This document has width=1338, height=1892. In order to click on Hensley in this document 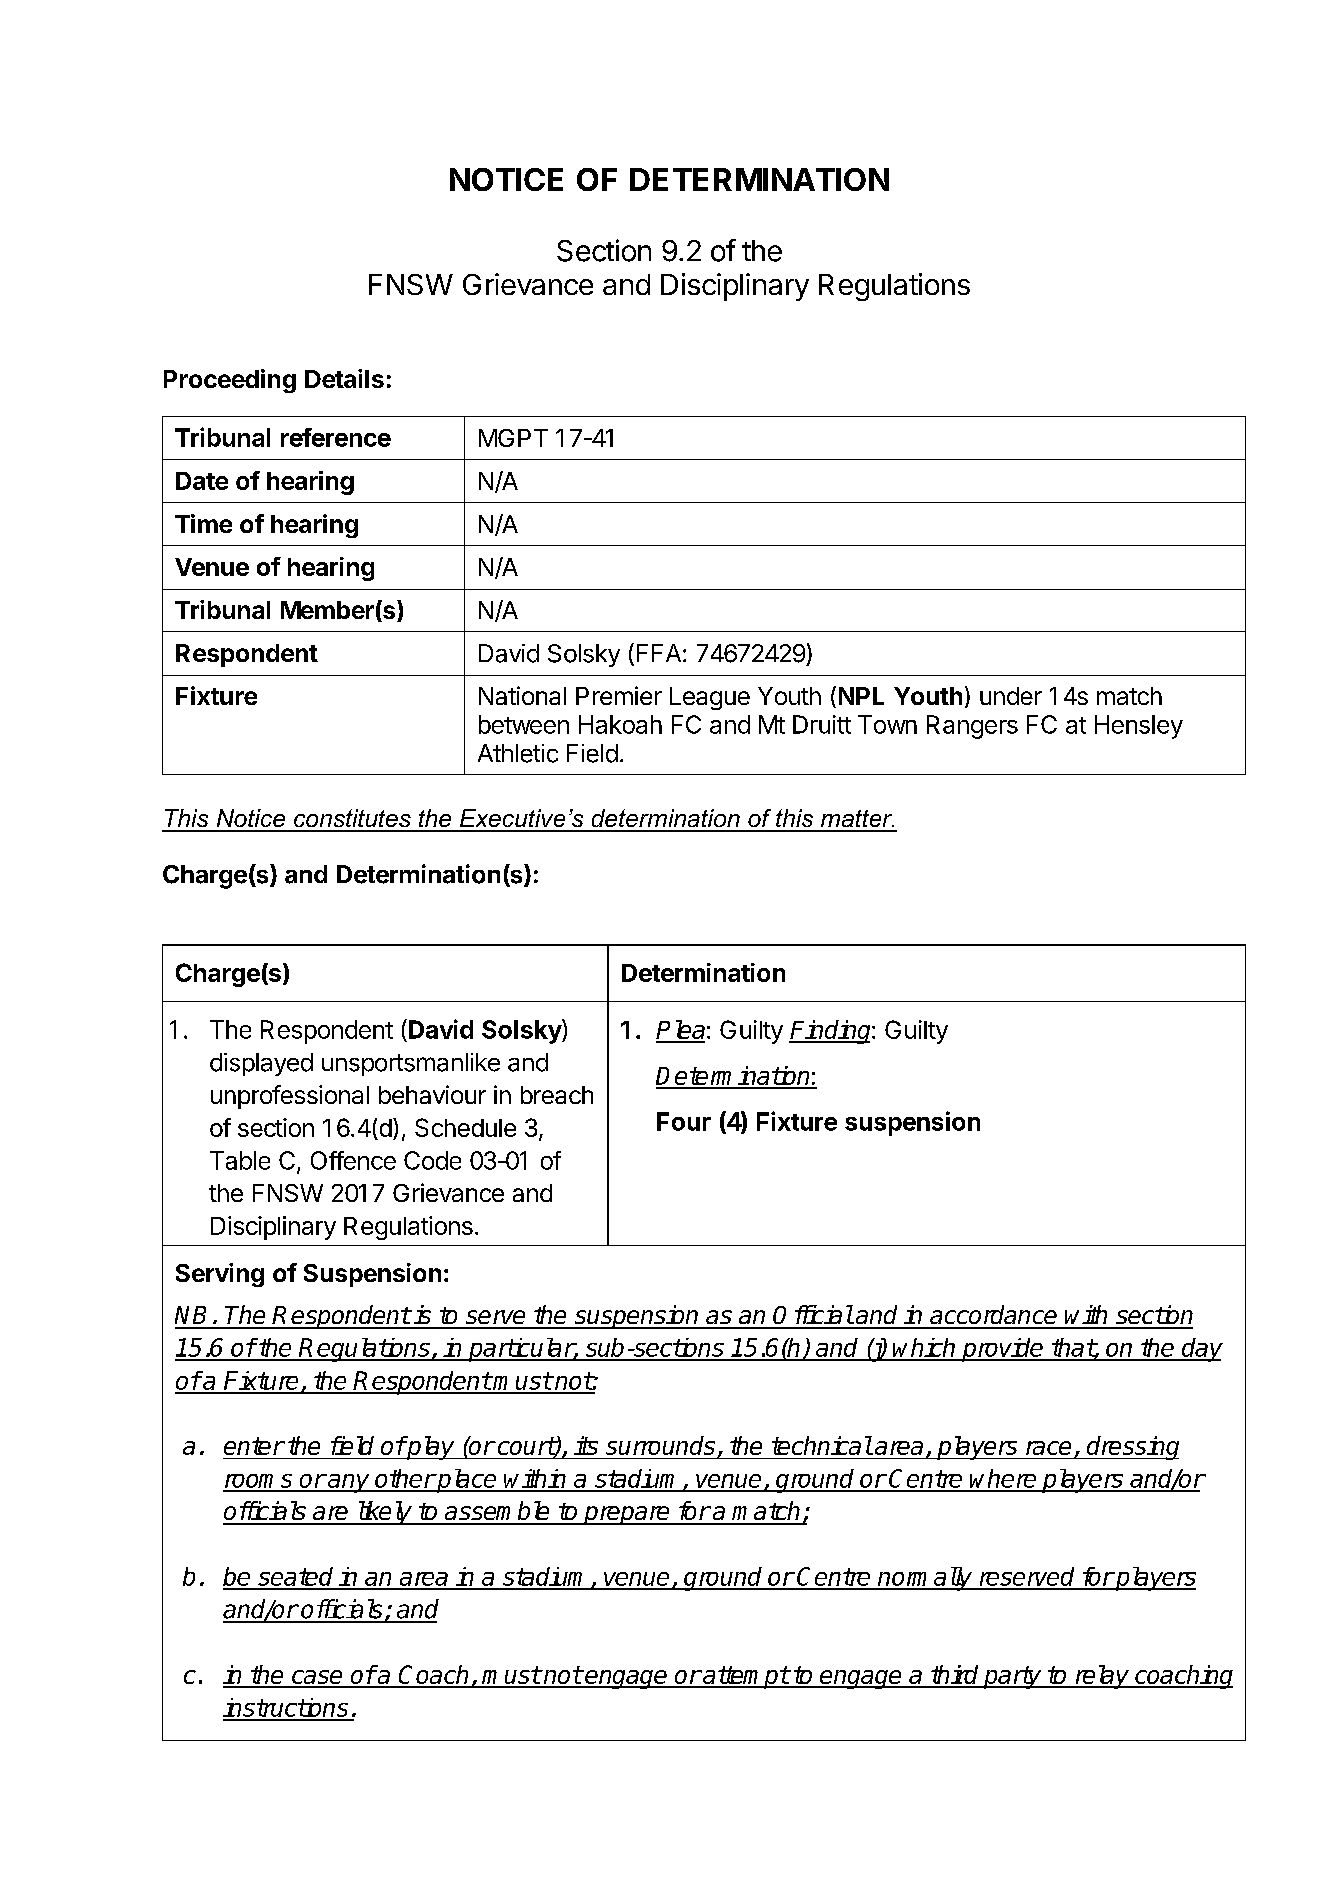, I will do `click(1139, 727)`.
